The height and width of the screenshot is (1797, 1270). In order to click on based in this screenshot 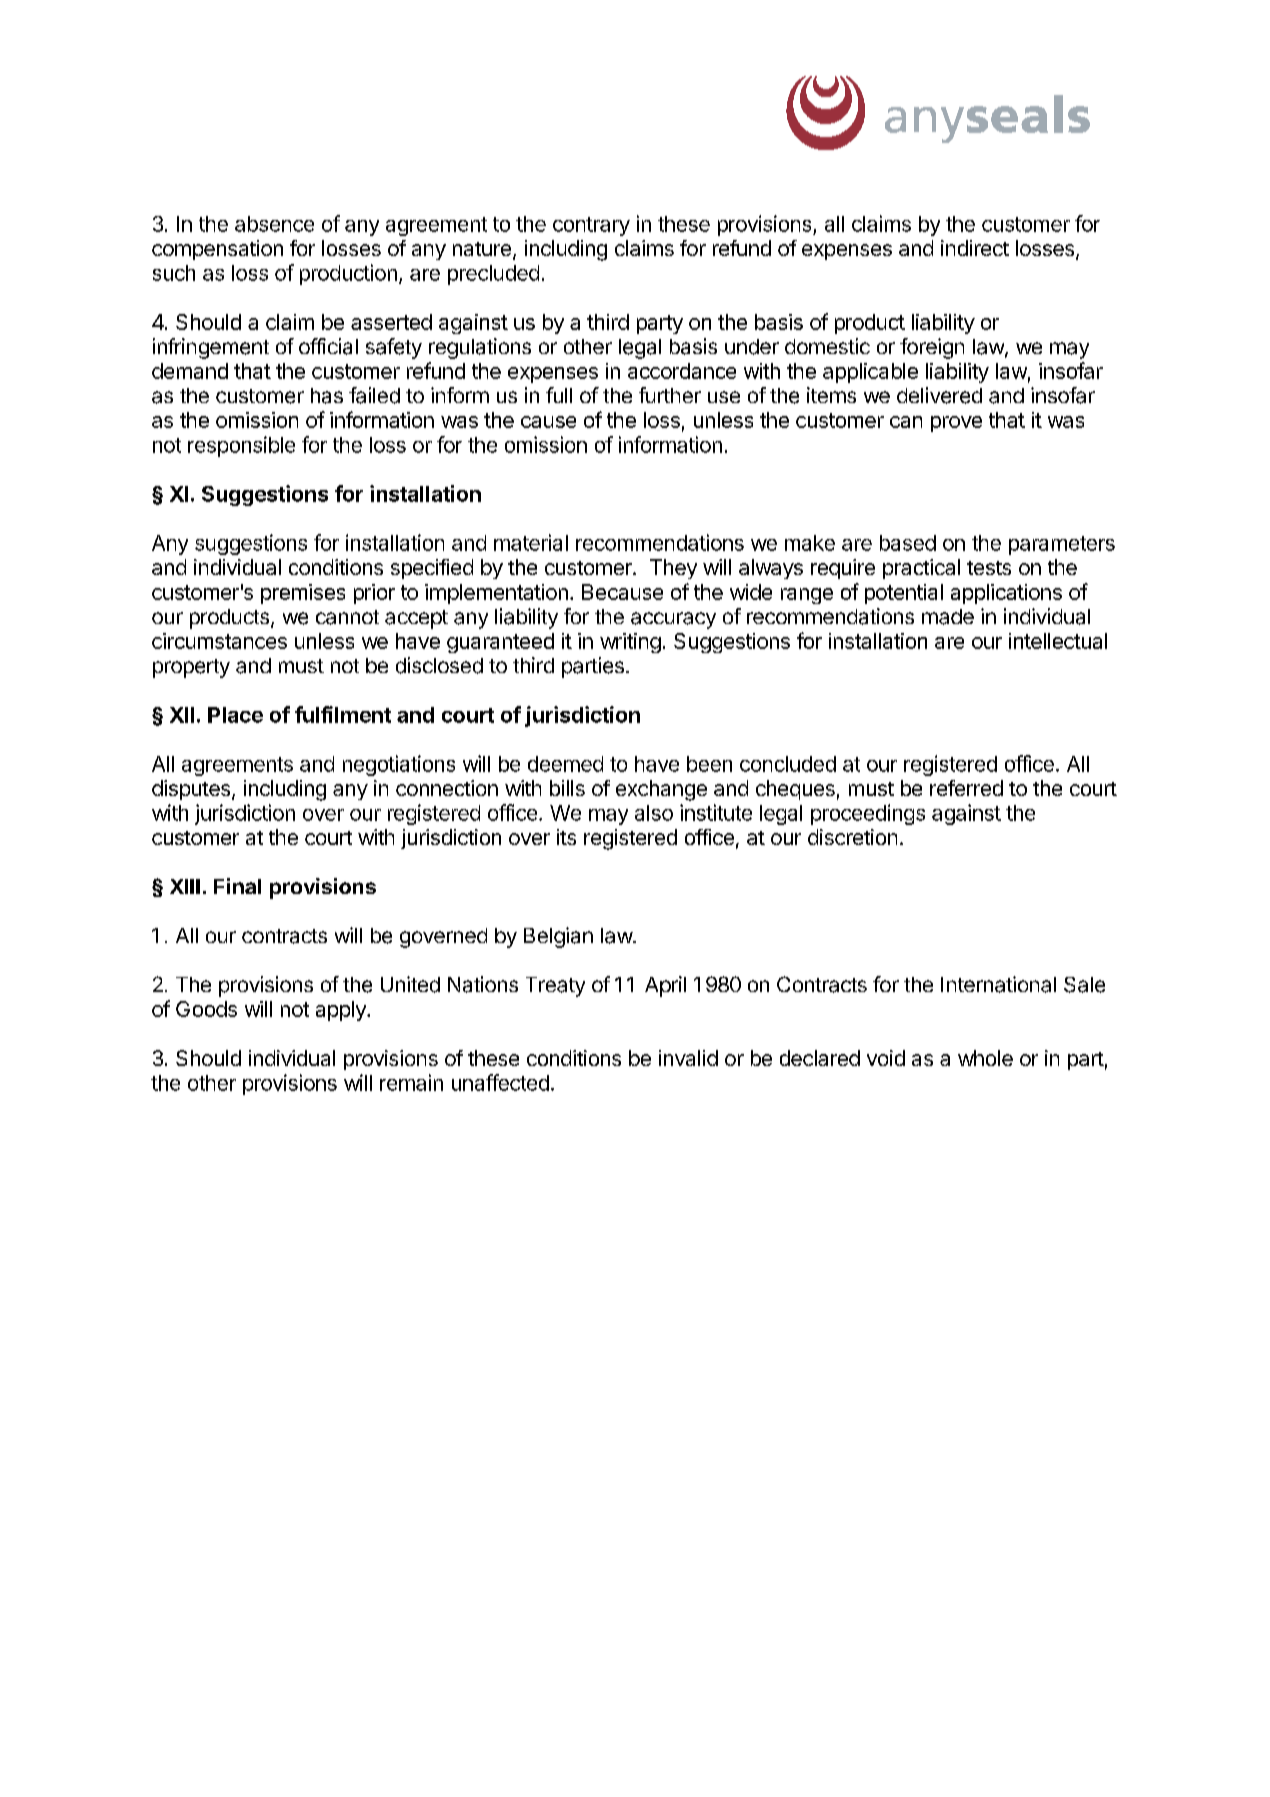, I will do `click(908, 543)`.
